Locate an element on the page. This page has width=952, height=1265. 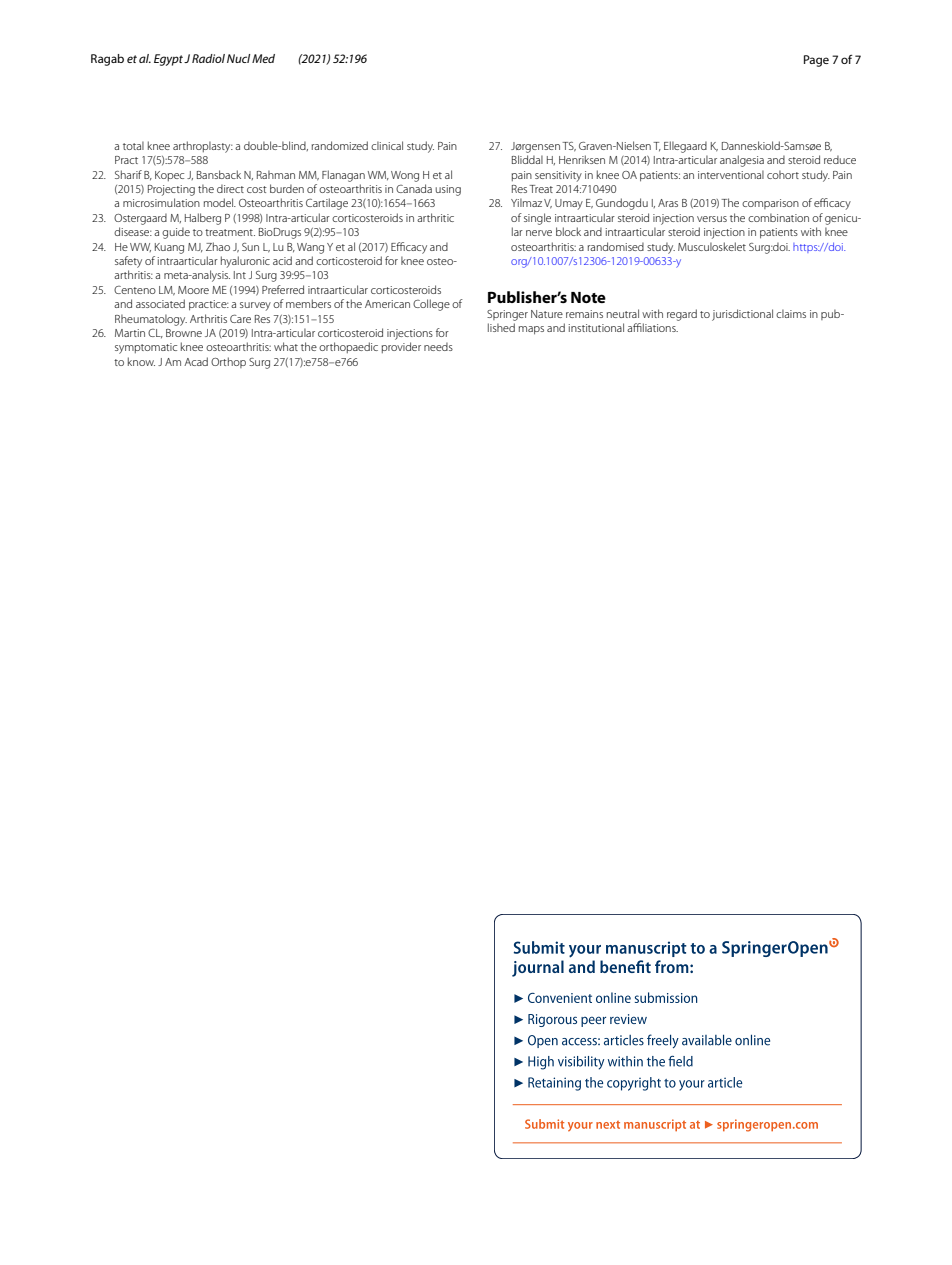
arthroplasty is located at coordinates (203, 147).
